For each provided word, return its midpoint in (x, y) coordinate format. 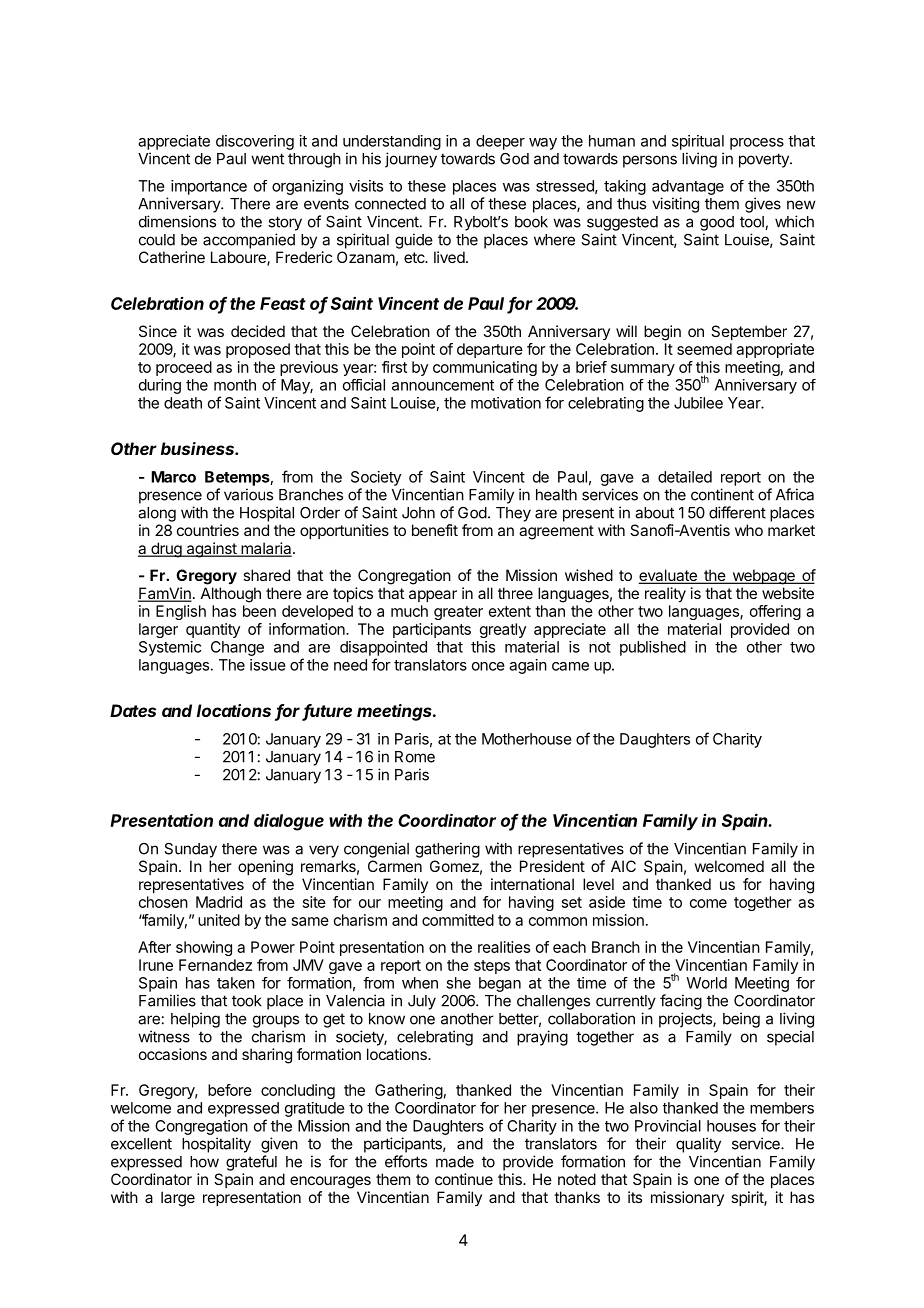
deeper (500, 142)
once (488, 666)
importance (209, 187)
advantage (688, 187)
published (653, 648)
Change (237, 648)
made (455, 1162)
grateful (251, 1163)
